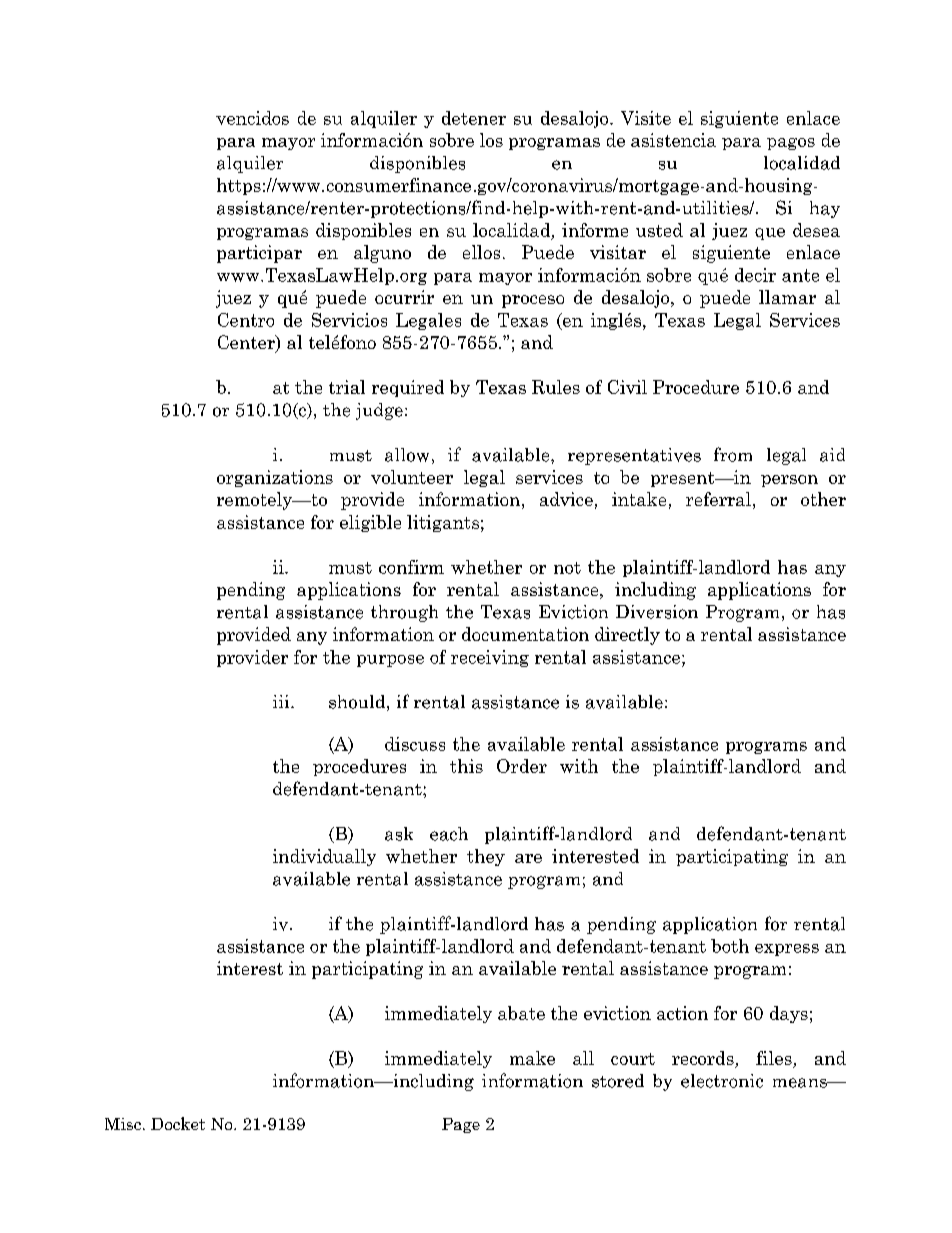 The width and height of the screenshot is (952, 1233). Describe the element at coordinates (246, 320) in the screenshot. I see `Centro` at that location.
